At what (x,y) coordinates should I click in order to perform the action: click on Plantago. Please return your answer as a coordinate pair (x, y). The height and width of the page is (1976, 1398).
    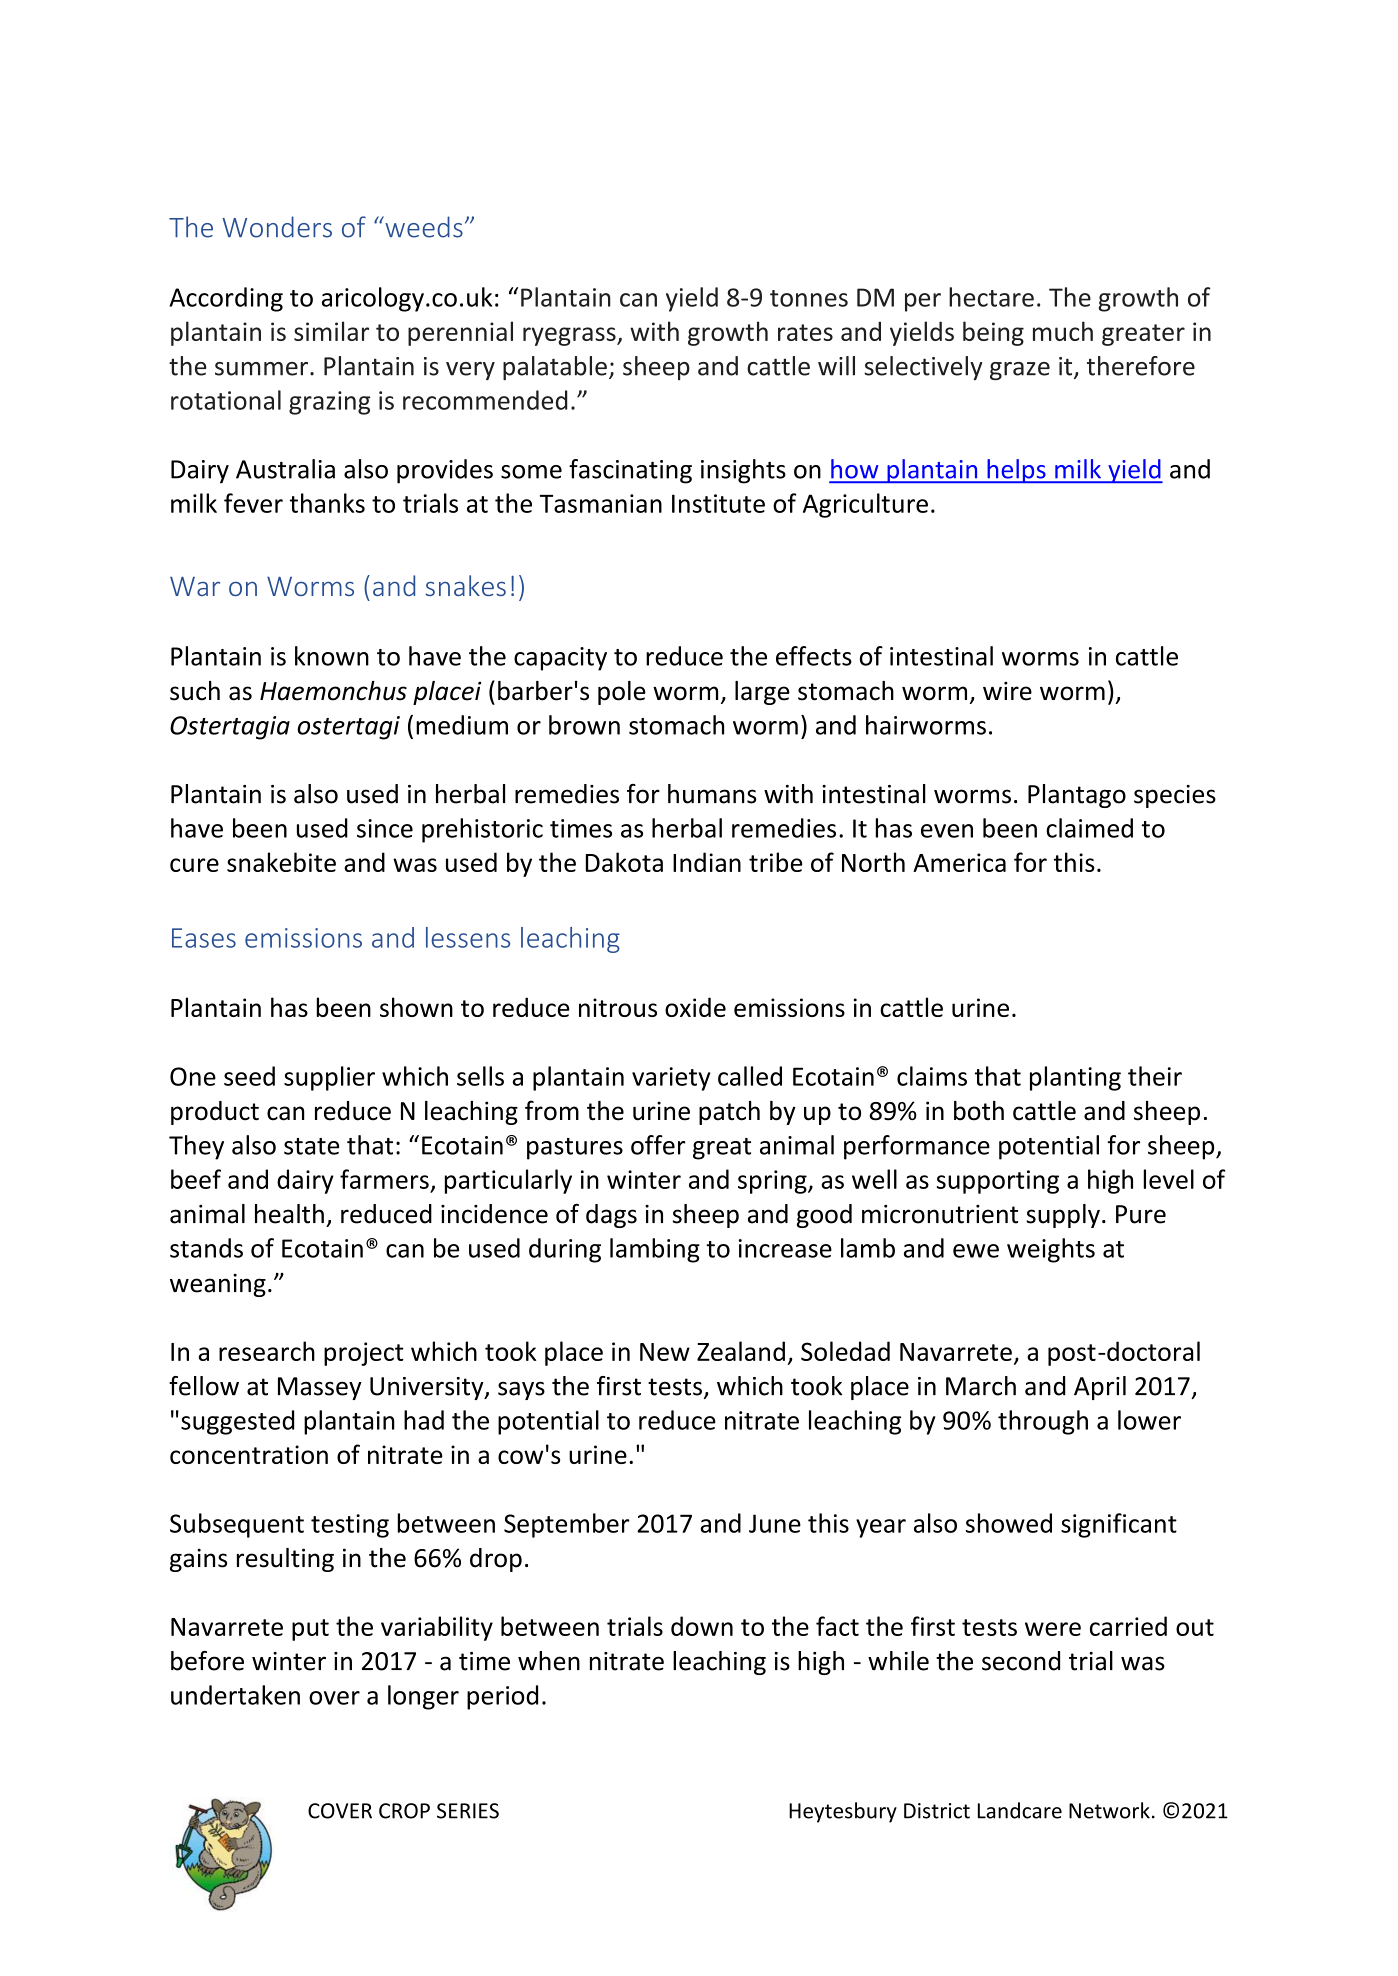
    Looking at the image, I should click on (1077, 796).
